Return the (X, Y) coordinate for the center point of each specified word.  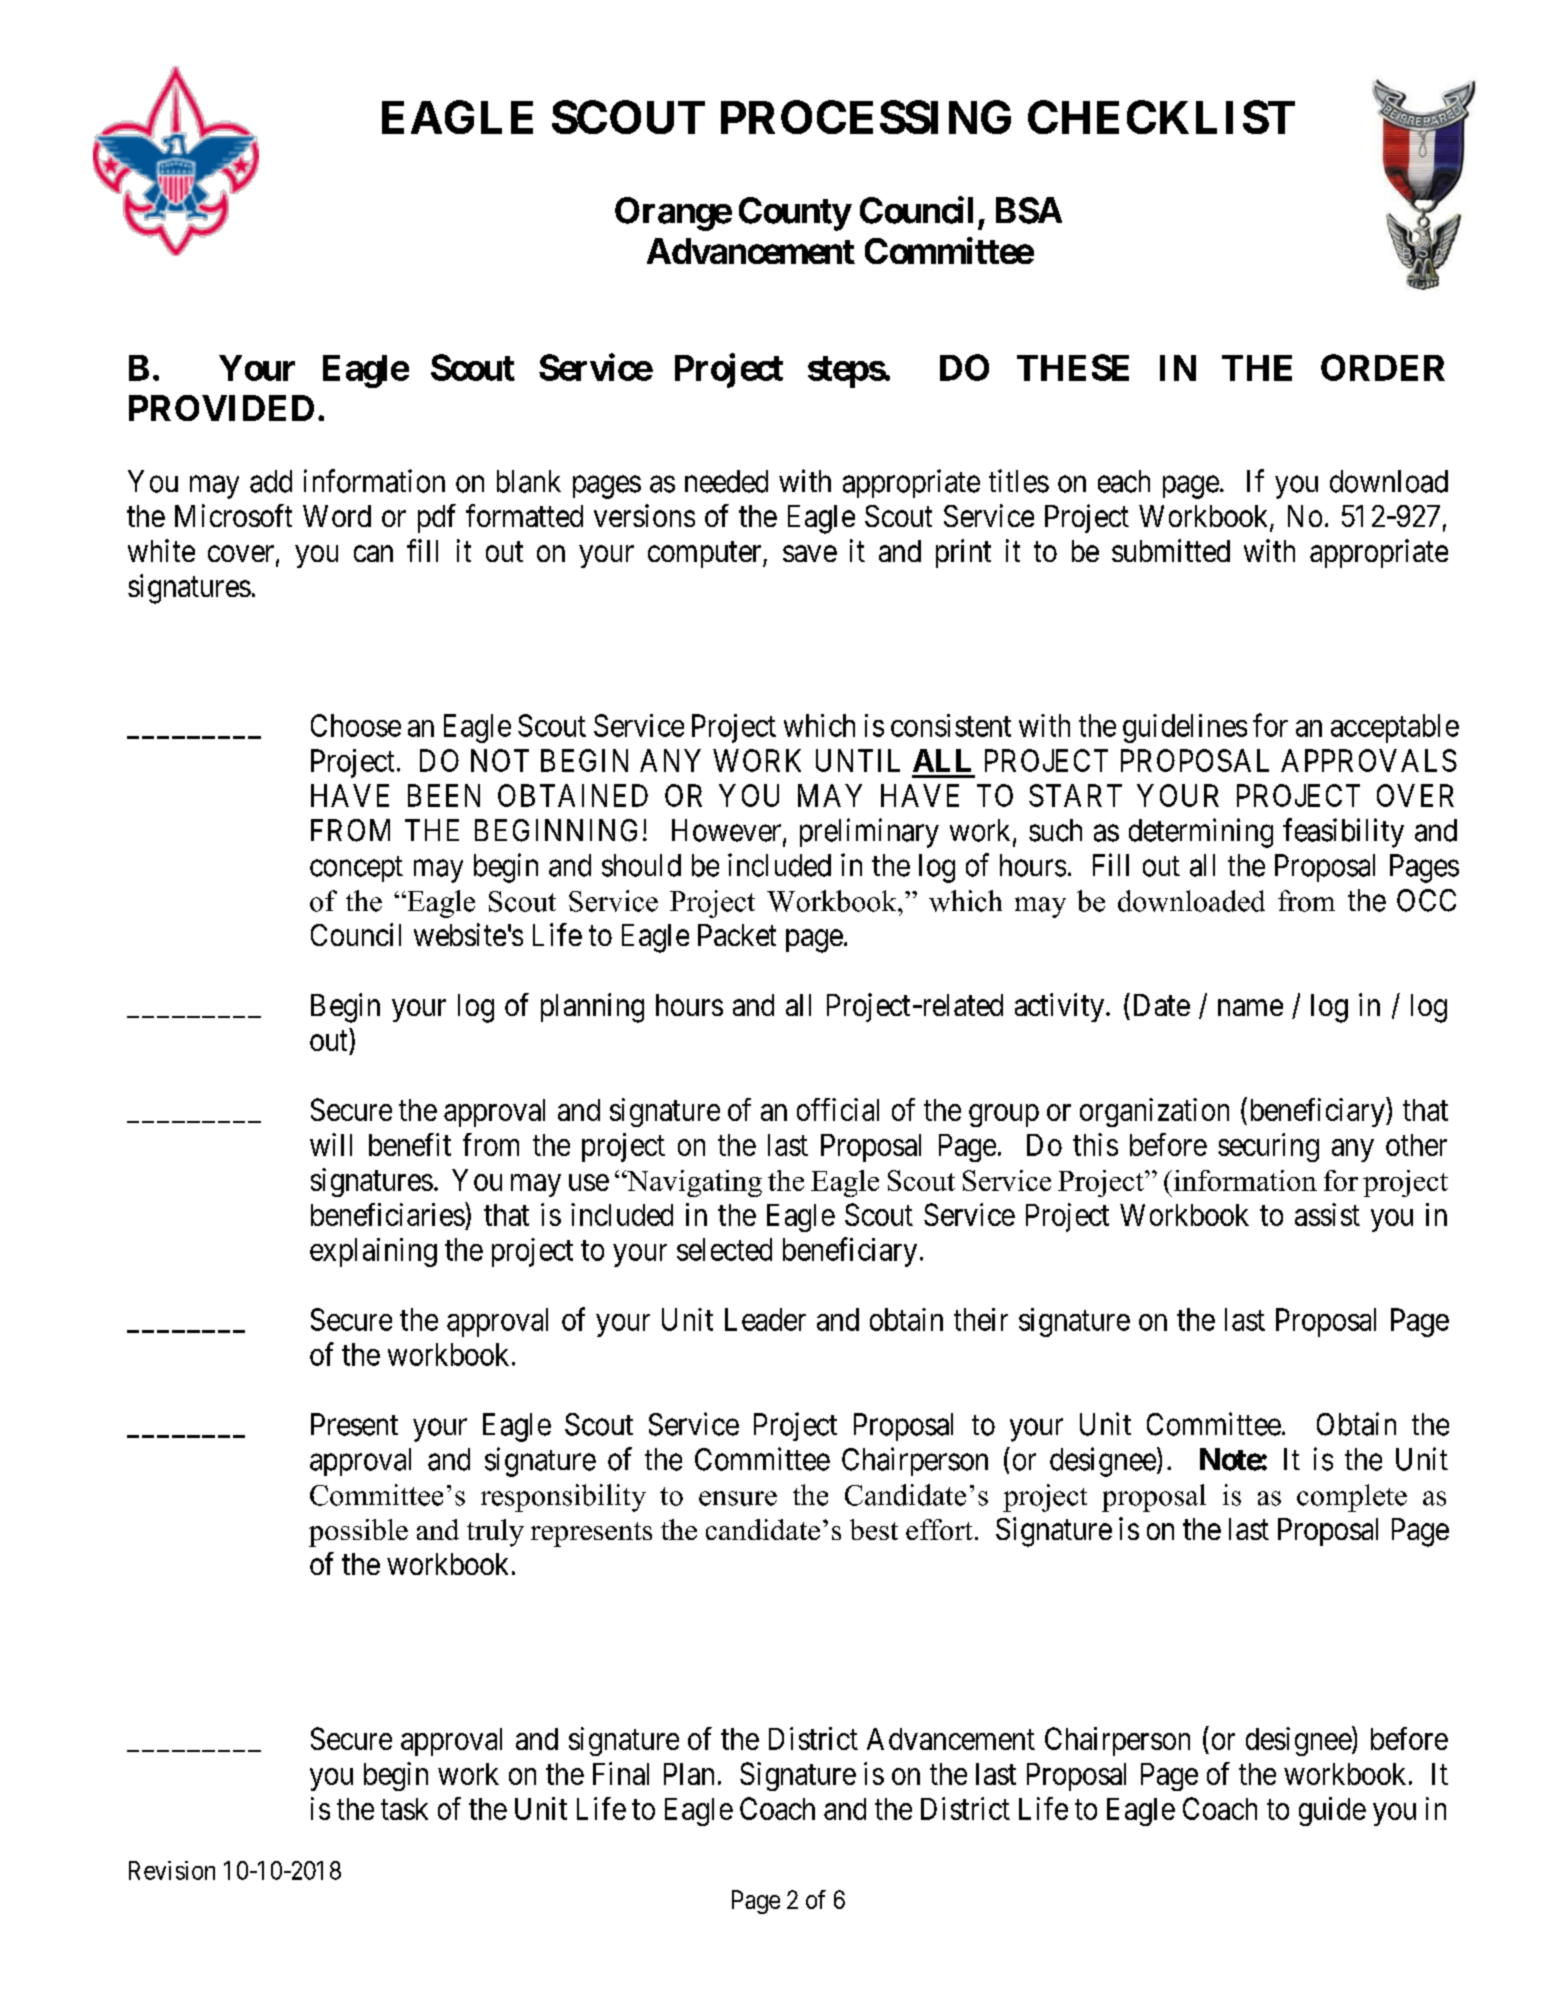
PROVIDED (221, 408)
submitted (1171, 550)
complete (1352, 1498)
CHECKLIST (1161, 117)
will (331, 1144)
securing (1268, 1147)
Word (337, 516)
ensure (738, 1498)
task (404, 1809)
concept (356, 869)
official (838, 1109)
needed (726, 481)
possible (358, 1533)
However (728, 831)
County (795, 214)
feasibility (1343, 833)
